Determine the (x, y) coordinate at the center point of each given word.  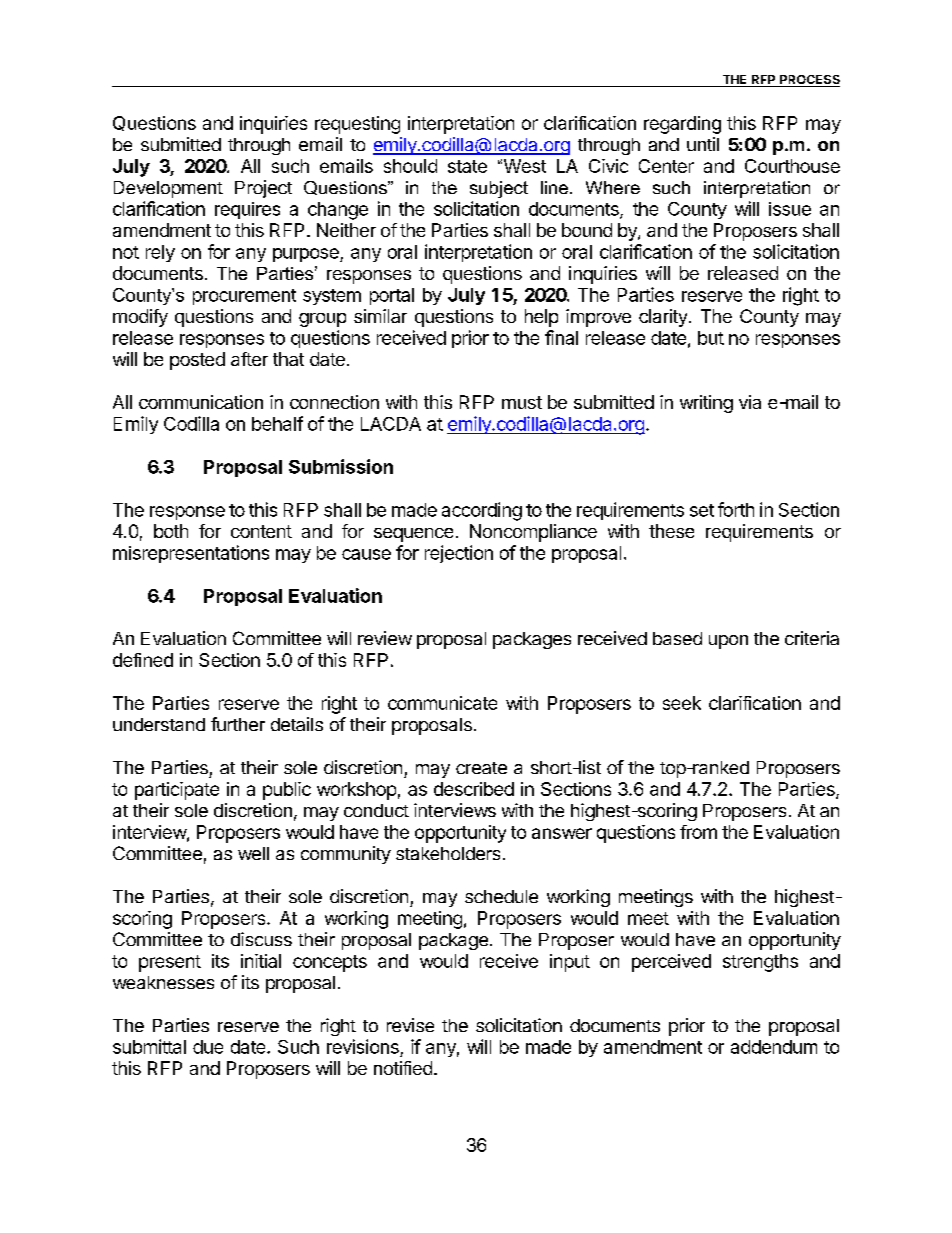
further (238, 724)
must (522, 402)
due (208, 1047)
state (467, 166)
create (481, 768)
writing (706, 404)
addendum (774, 1047)
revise (410, 1025)
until (703, 144)
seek (682, 703)
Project (263, 189)
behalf (277, 423)
